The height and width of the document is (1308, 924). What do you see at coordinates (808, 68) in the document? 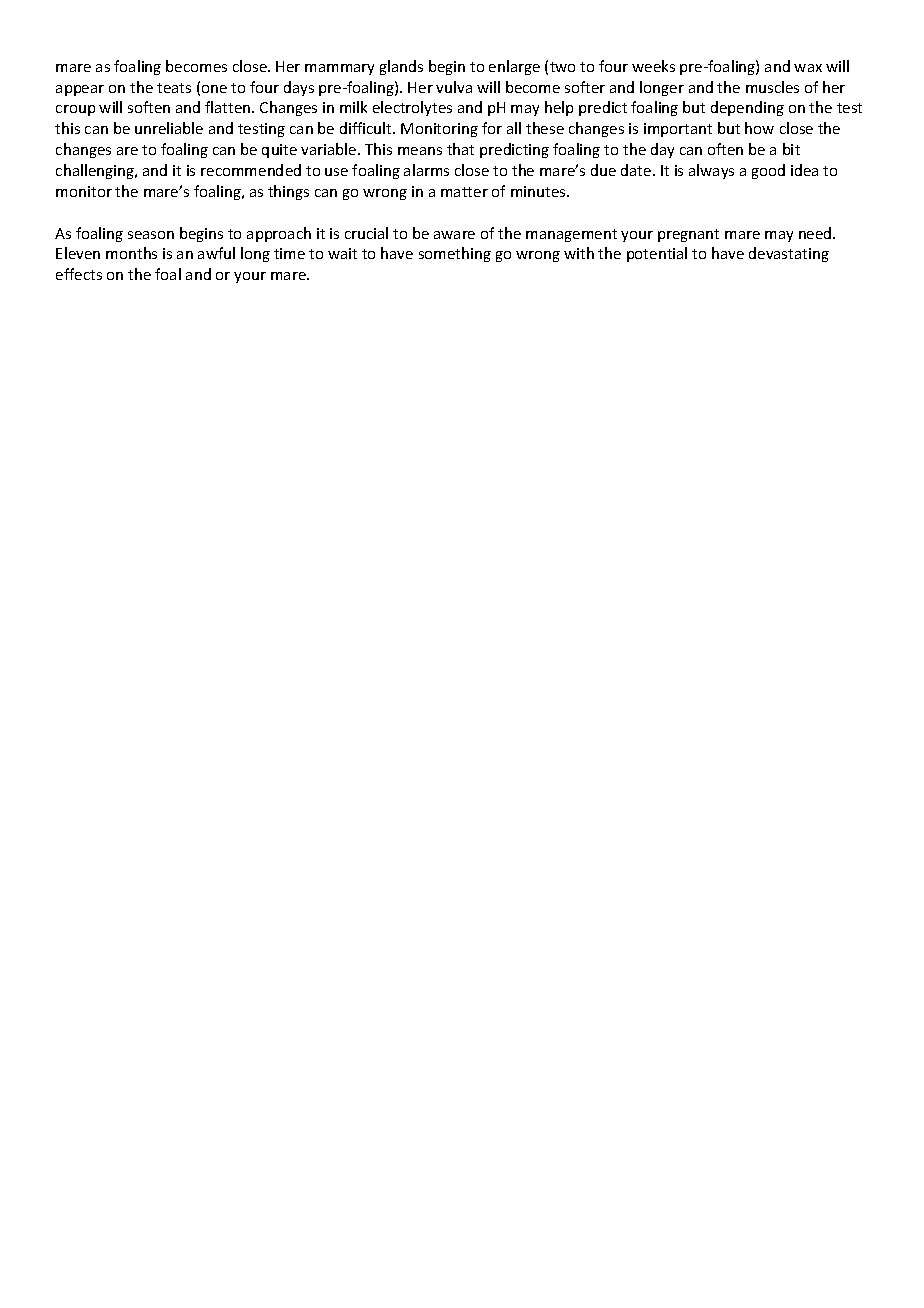
I see `wax` at bounding box center [808, 68].
